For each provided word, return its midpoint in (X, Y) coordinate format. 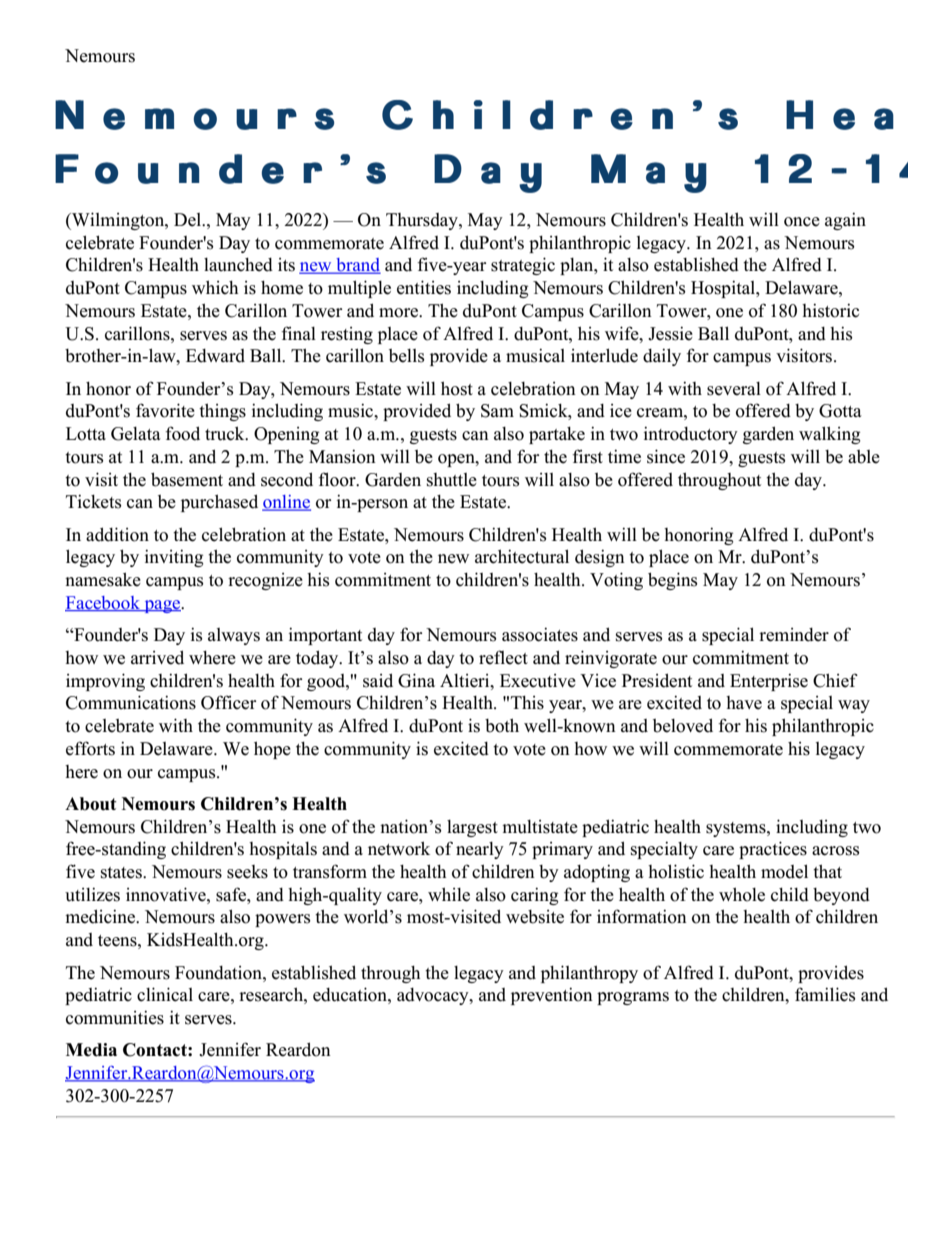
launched (238, 265)
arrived (157, 657)
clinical (165, 994)
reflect (503, 657)
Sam (497, 411)
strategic (523, 266)
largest (472, 828)
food (182, 433)
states (122, 873)
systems (737, 829)
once (802, 222)
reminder (794, 635)
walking (829, 435)
